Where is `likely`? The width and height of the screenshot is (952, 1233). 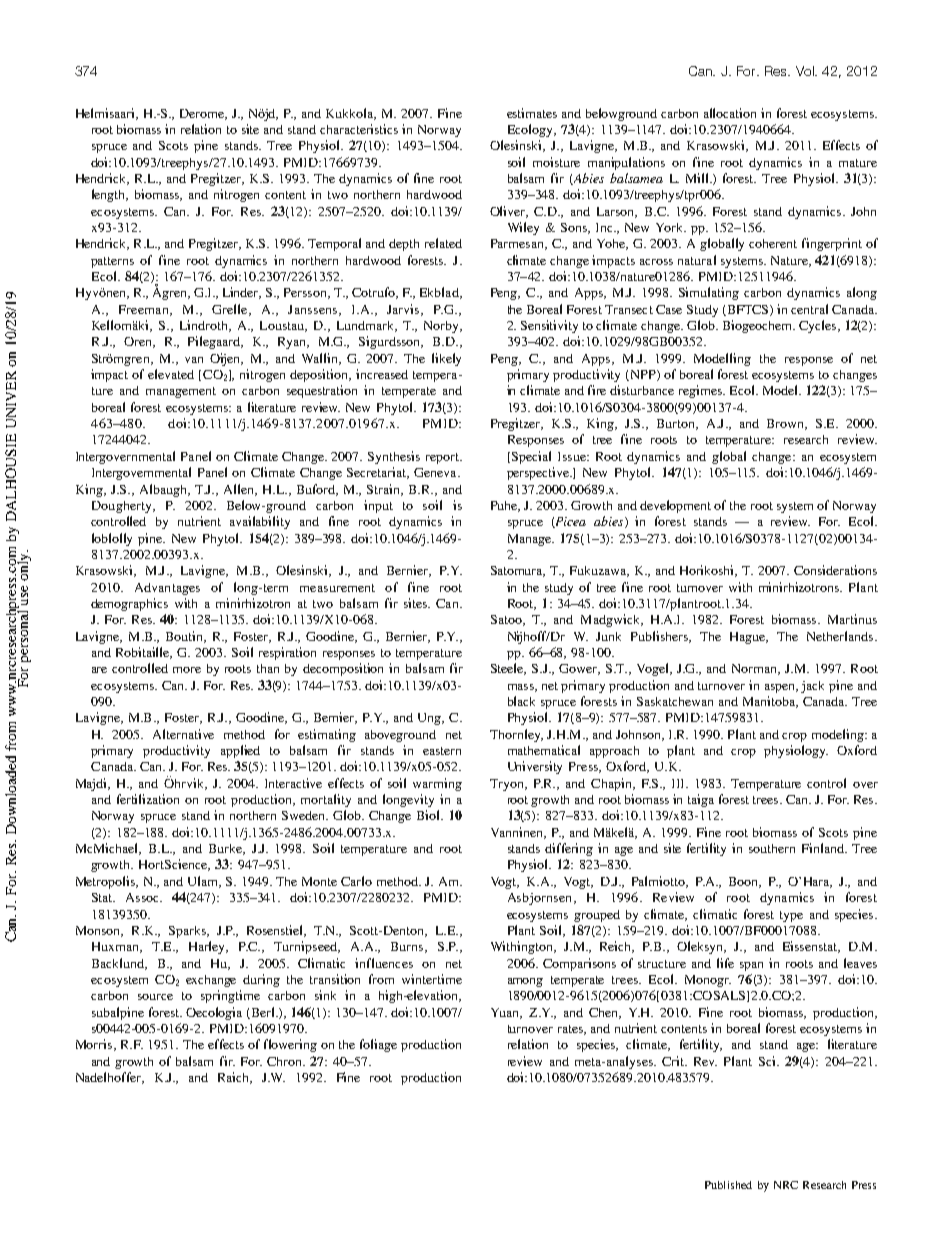
likely is located at coordinates (446, 359).
